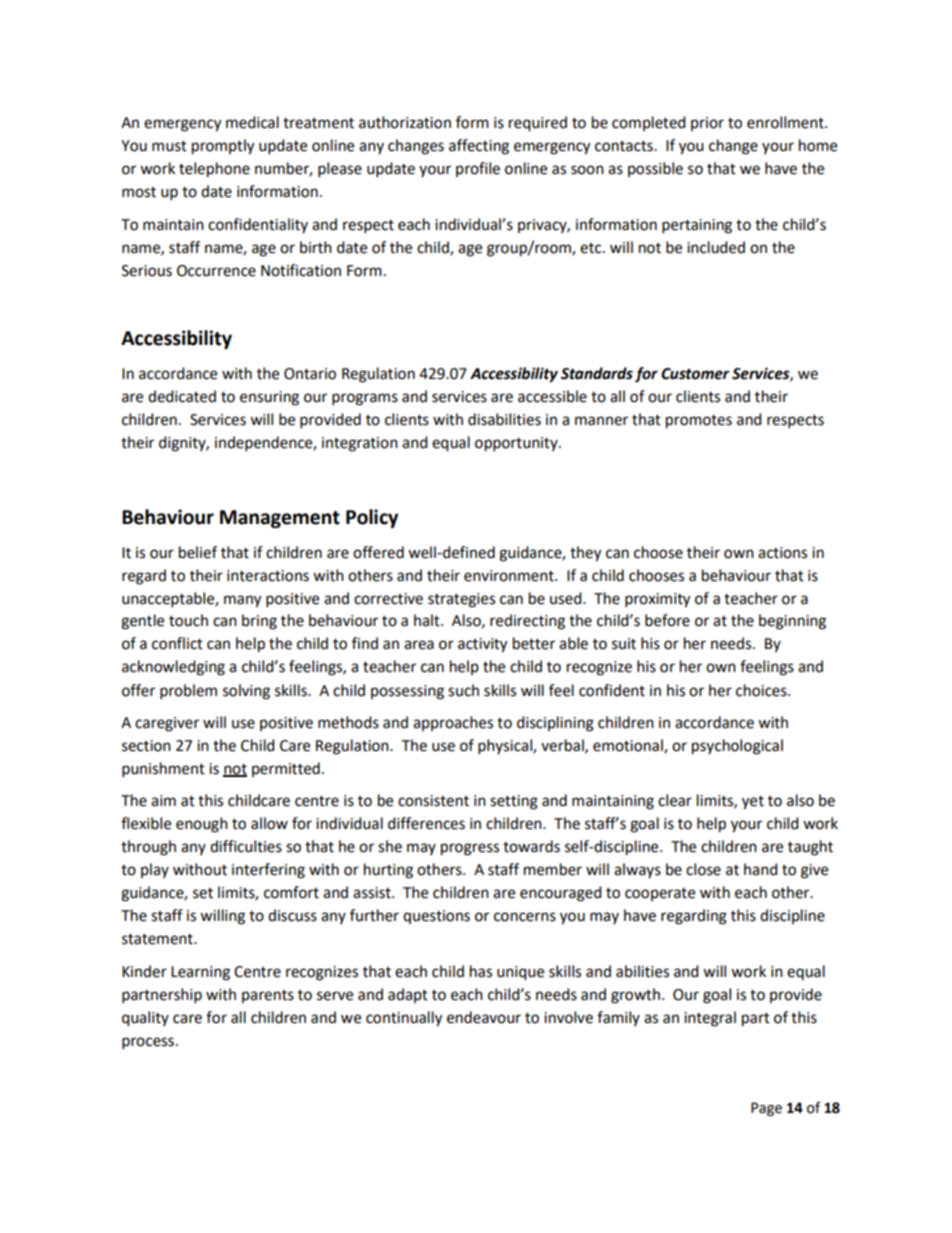  Describe the element at coordinates (792, 622) in the screenshot. I see `beginning` at that location.
